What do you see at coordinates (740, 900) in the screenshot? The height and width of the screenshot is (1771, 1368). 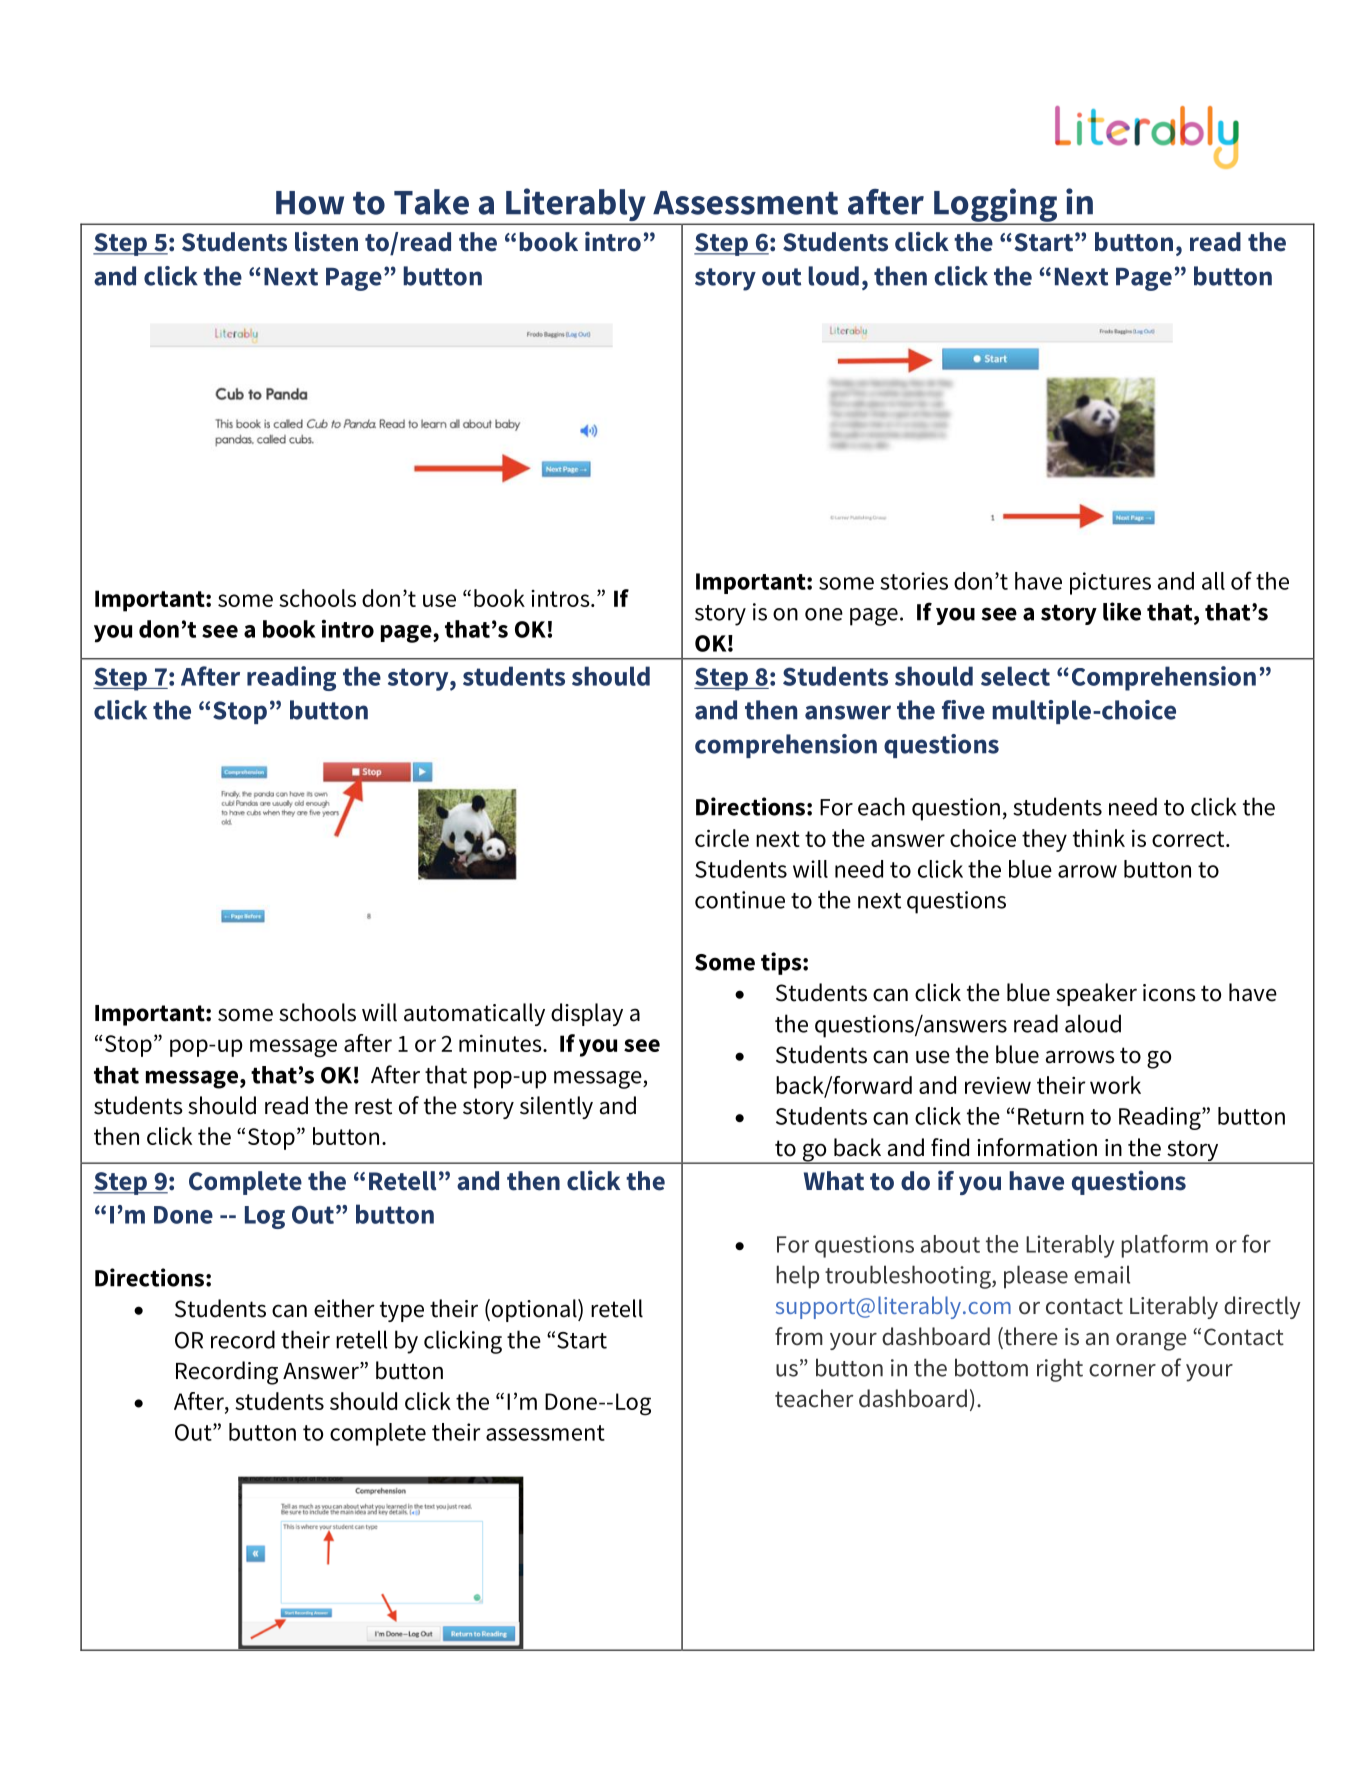 I see `continue` at bounding box center [740, 900].
